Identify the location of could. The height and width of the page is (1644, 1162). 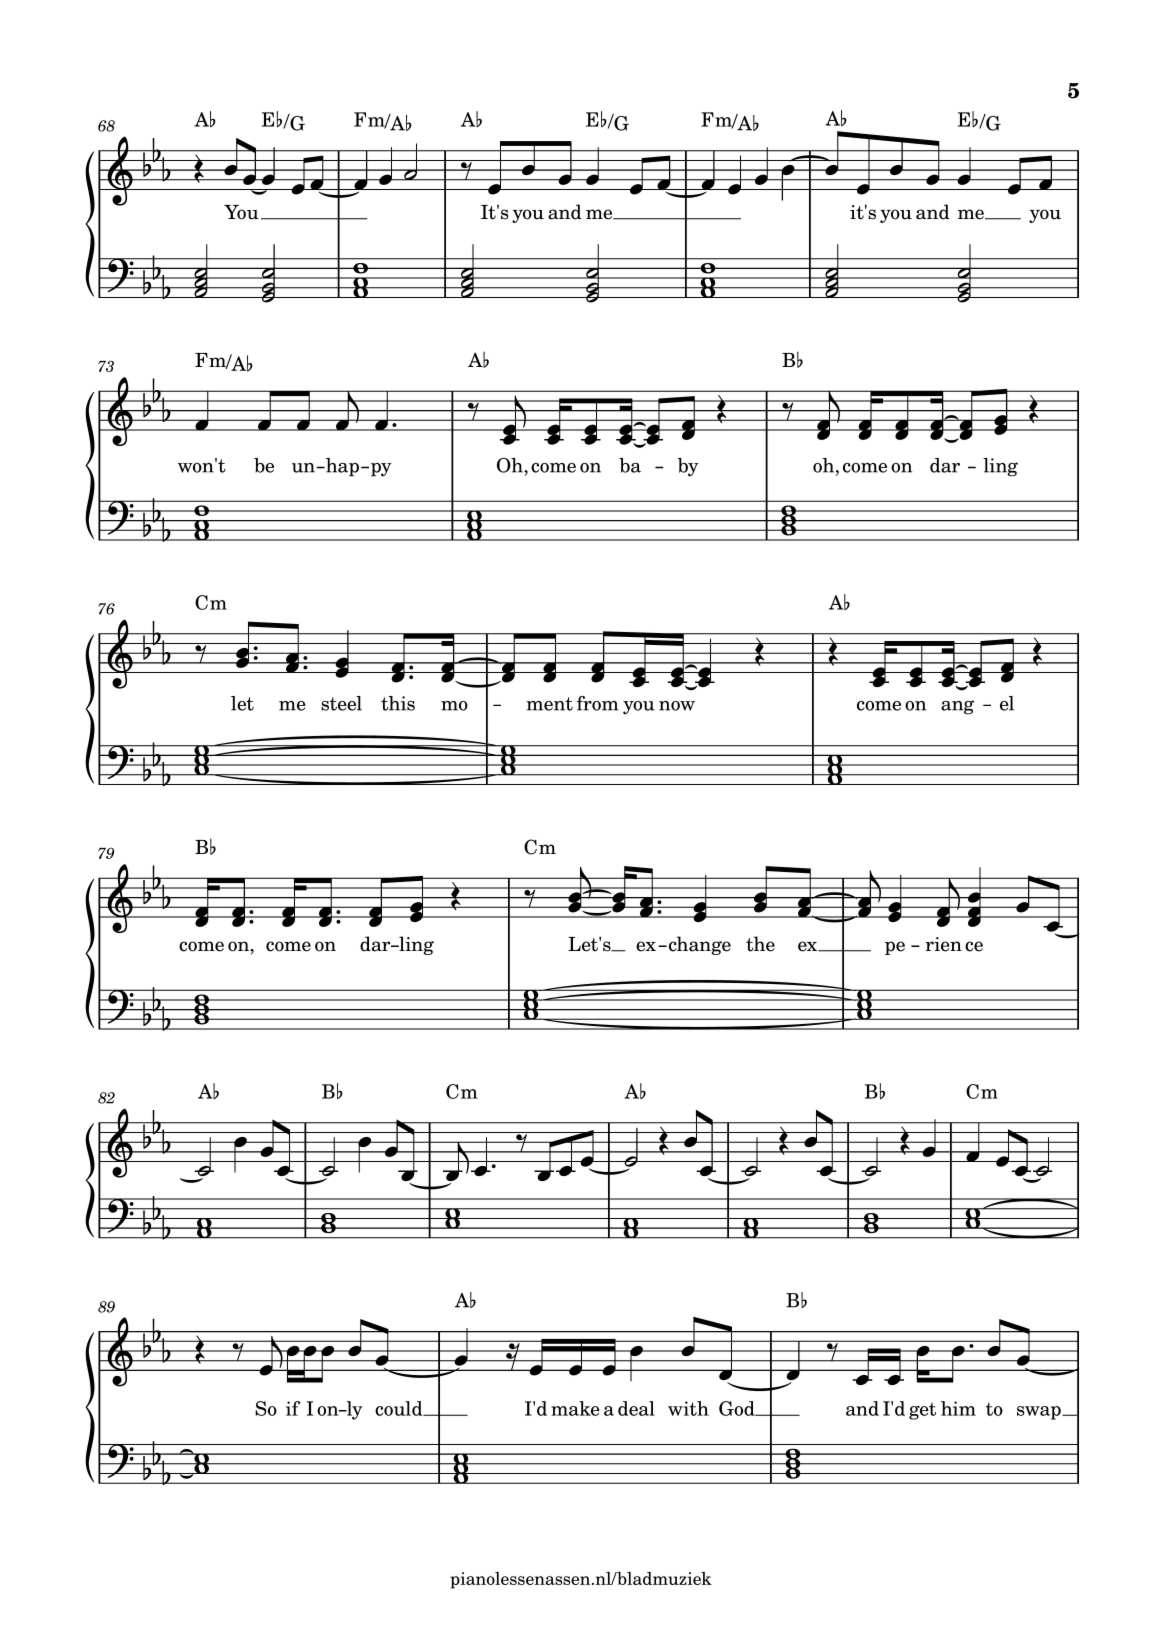
(400, 1408).
